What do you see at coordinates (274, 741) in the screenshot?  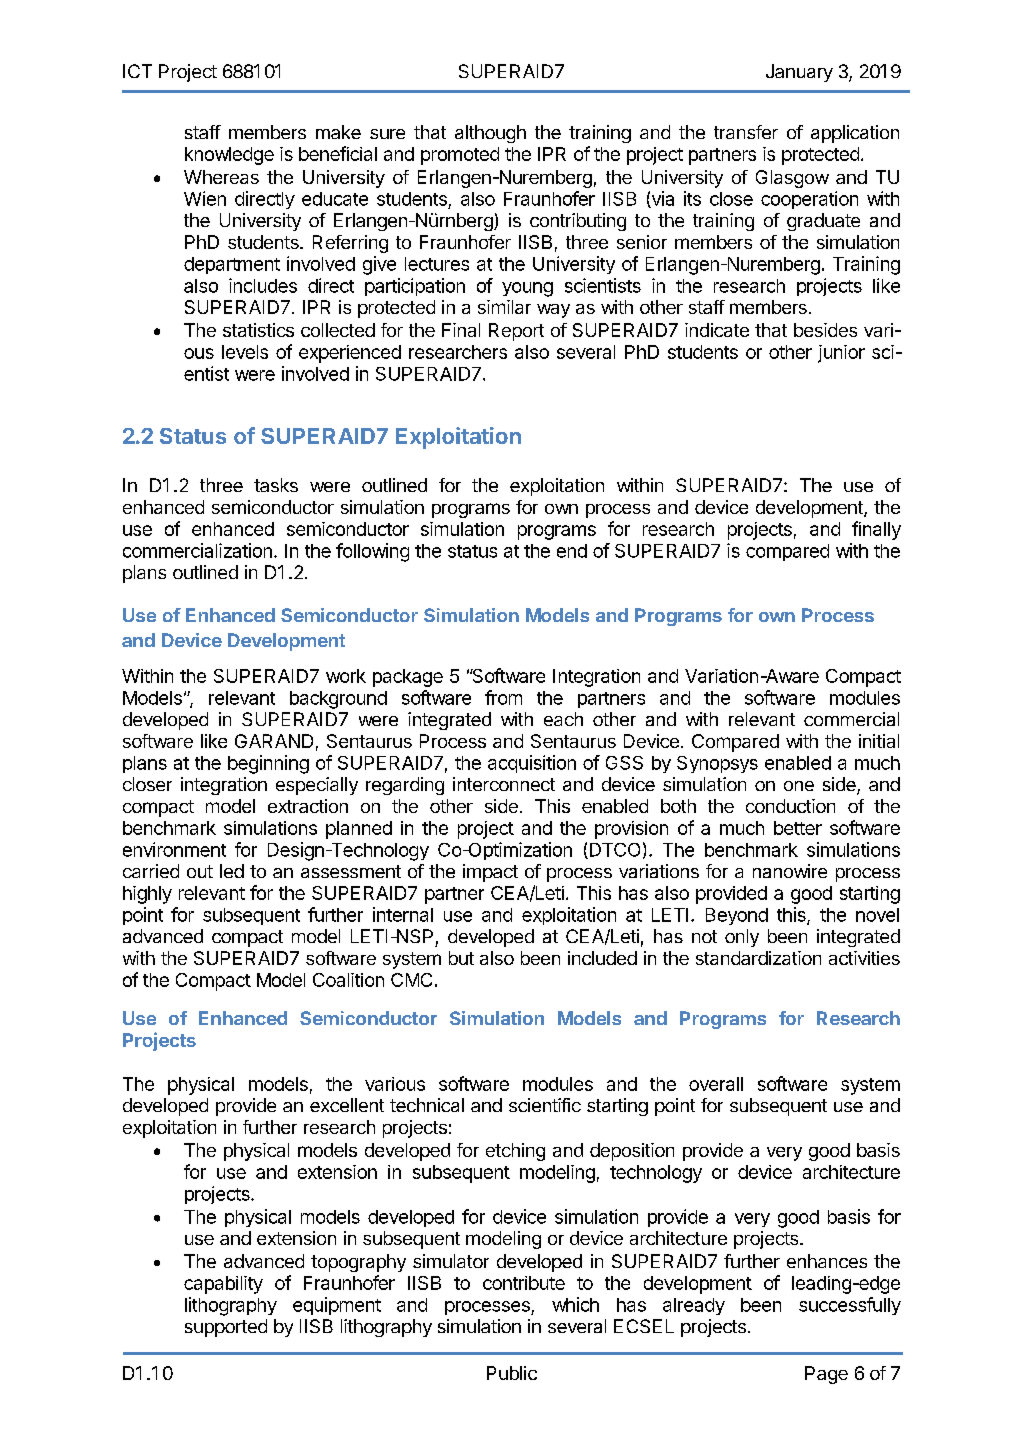 I see `GARAND` at bounding box center [274, 741].
